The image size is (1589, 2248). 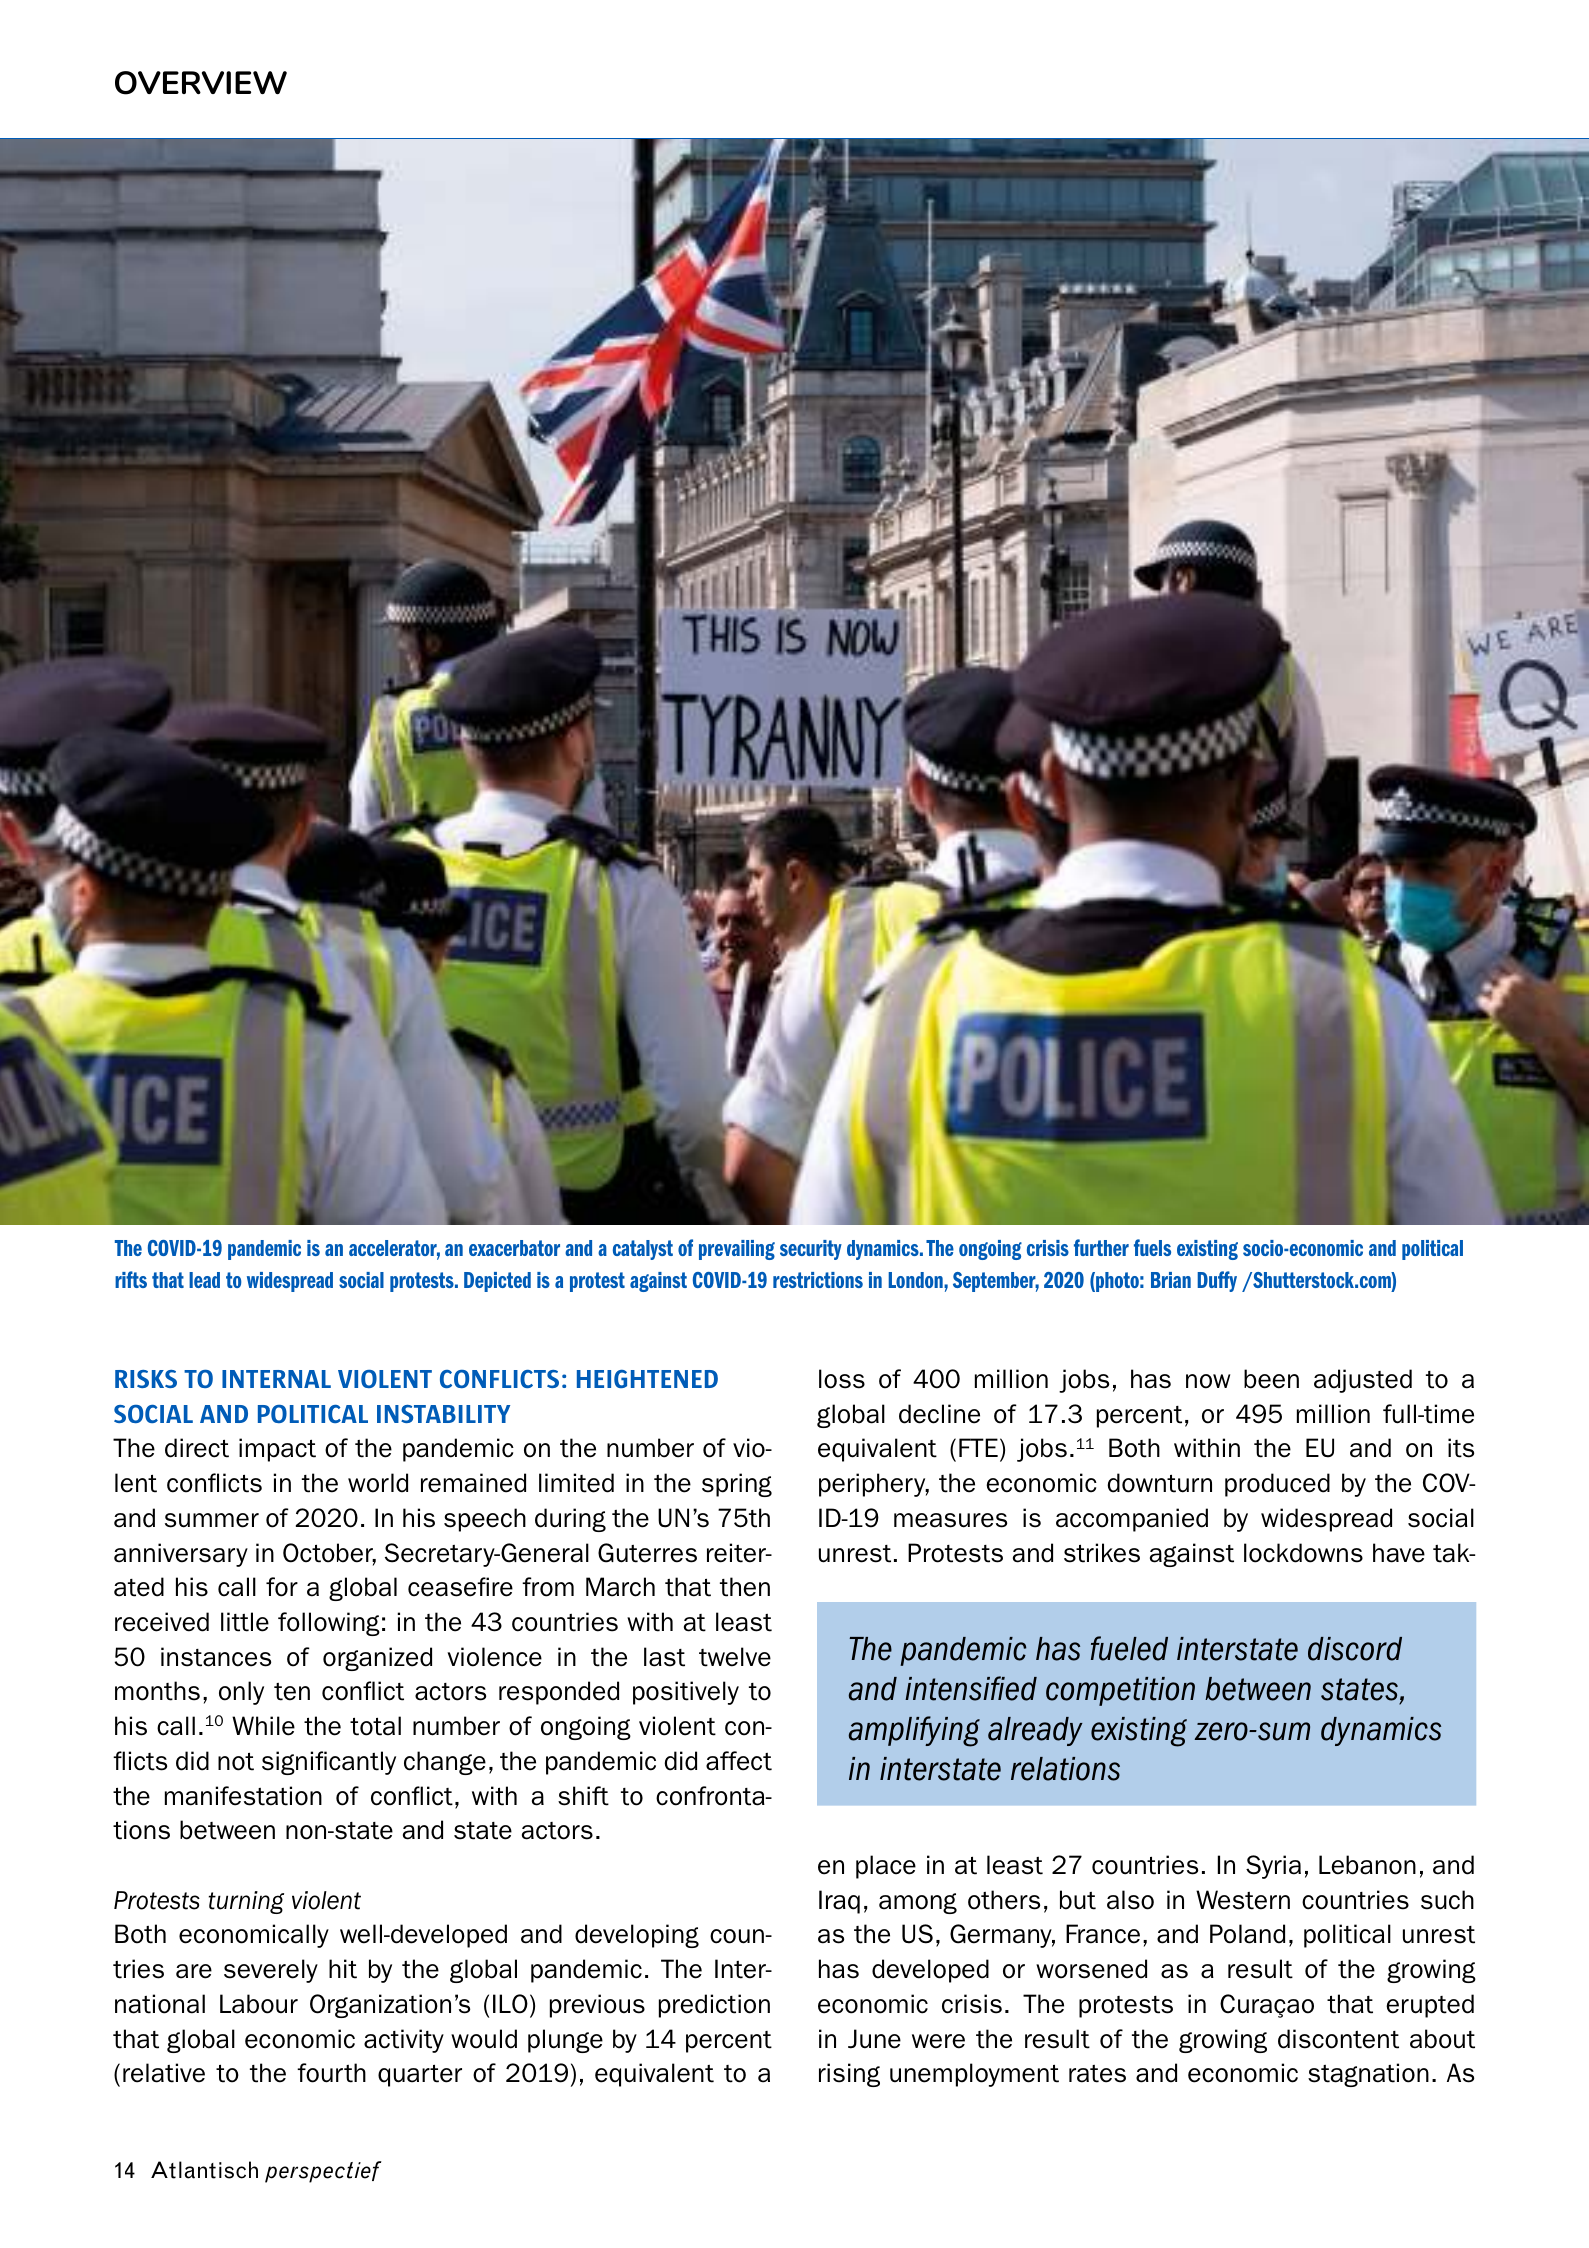 I want to click on severely, so click(x=271, y=1971).
